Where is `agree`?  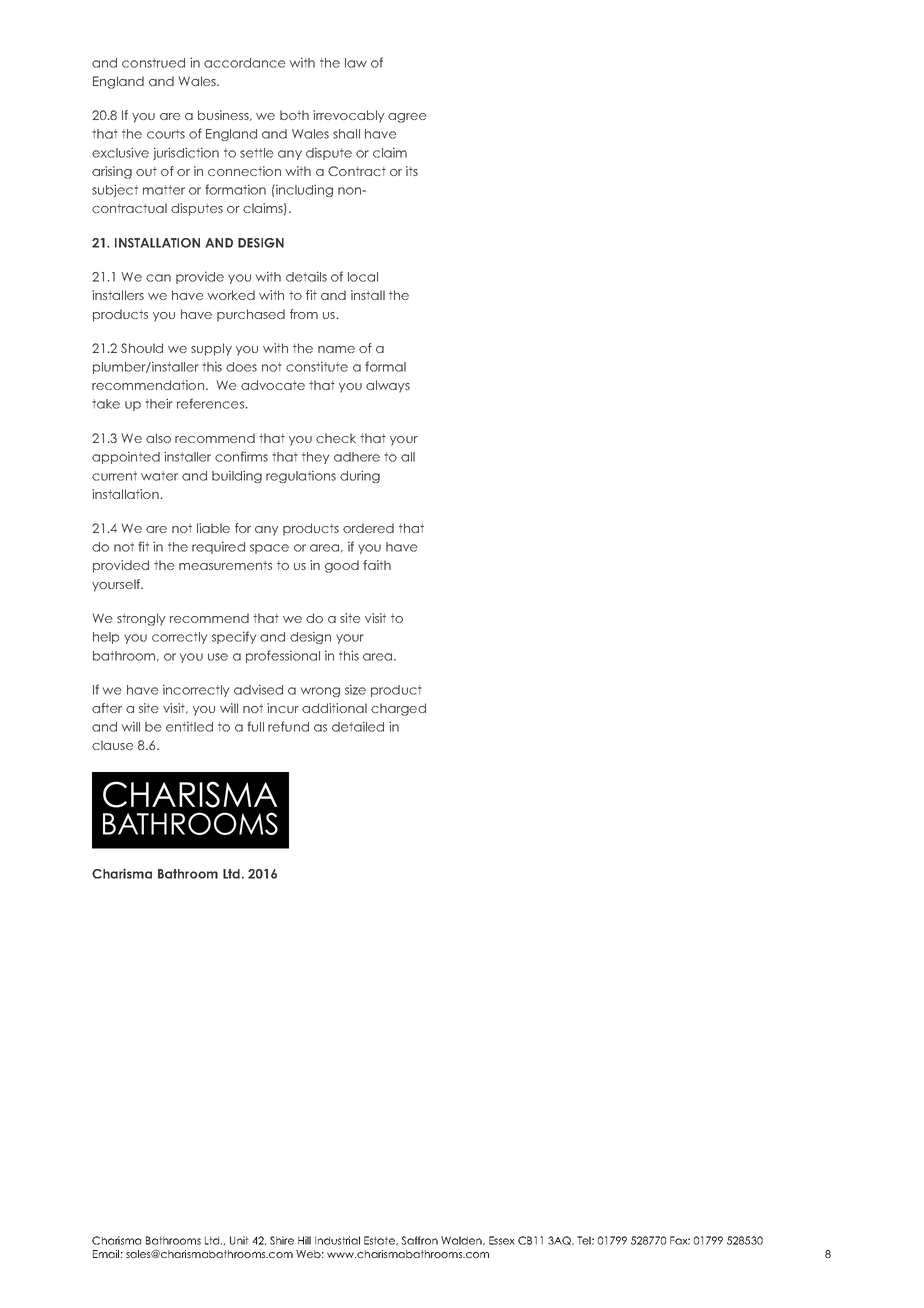
agree is located at coordinates (407, 118).
